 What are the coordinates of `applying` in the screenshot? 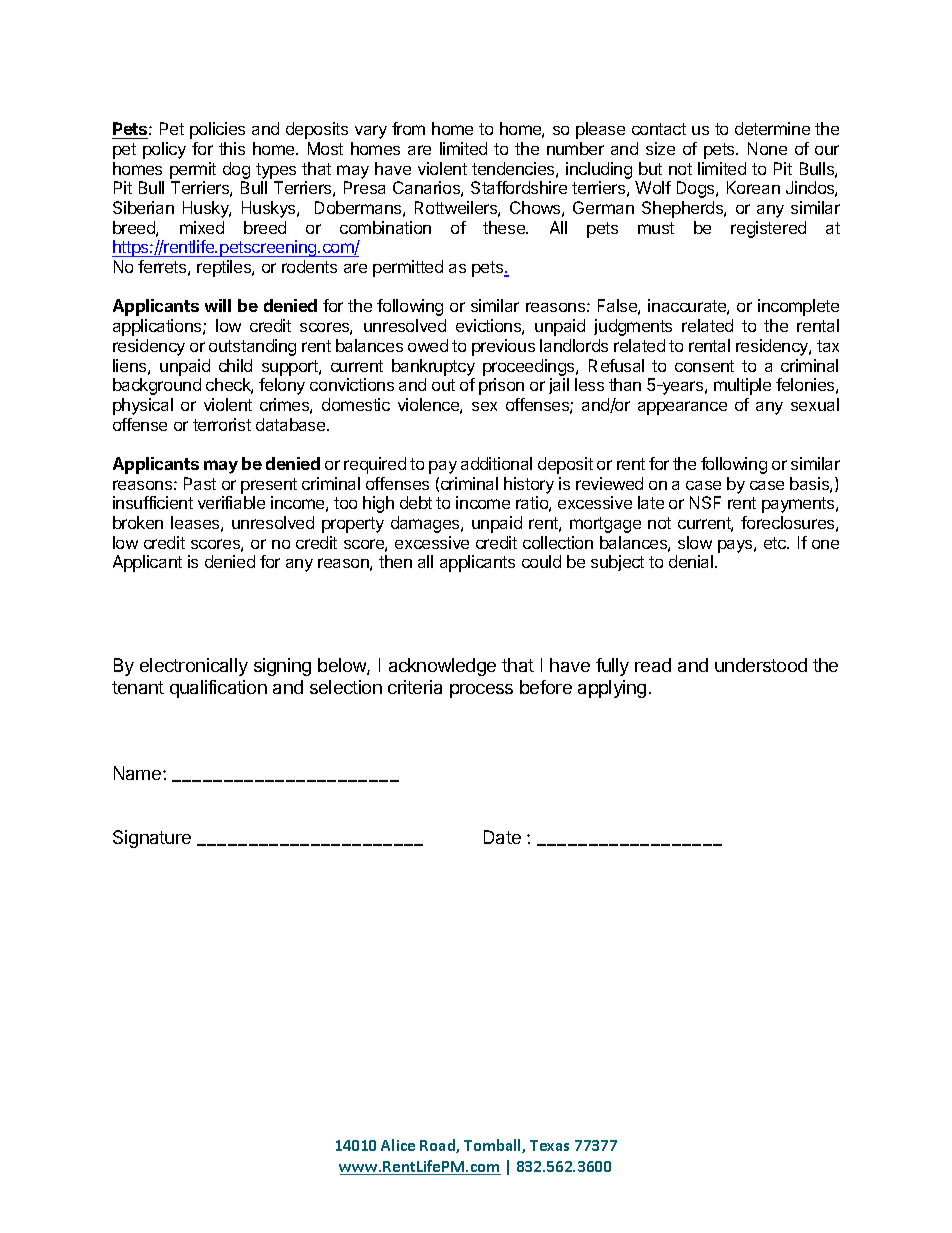 It's located at (612, 689).
